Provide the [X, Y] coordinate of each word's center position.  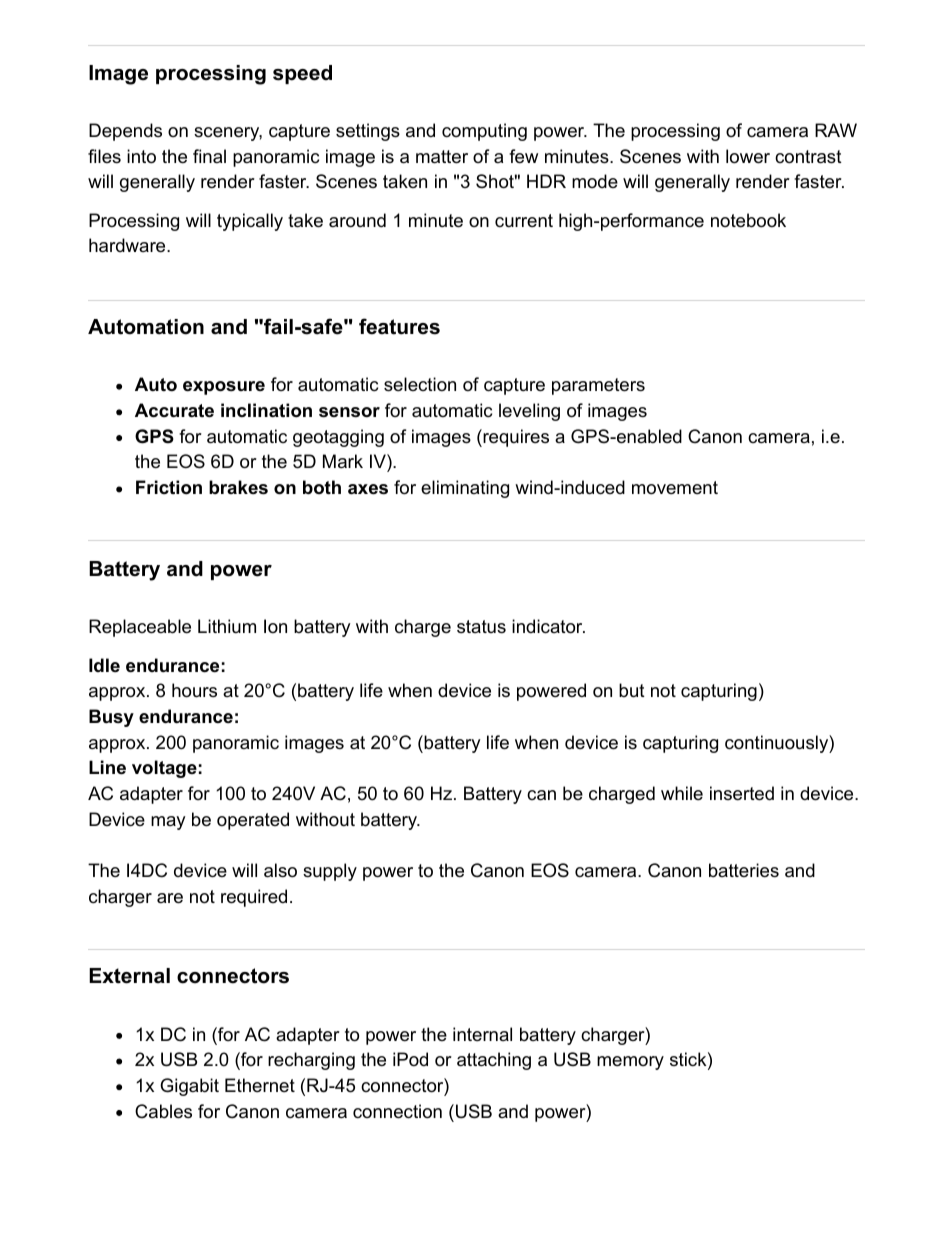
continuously [777, 744]
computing [484, 132]
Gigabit [189, 1087]
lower [748, 156]
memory [630, 1063]
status [481, 626]
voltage [164, 769]
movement [675, 488]
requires [515, 438]
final [209, 156]
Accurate [174, 410]
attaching [494, 1061]
